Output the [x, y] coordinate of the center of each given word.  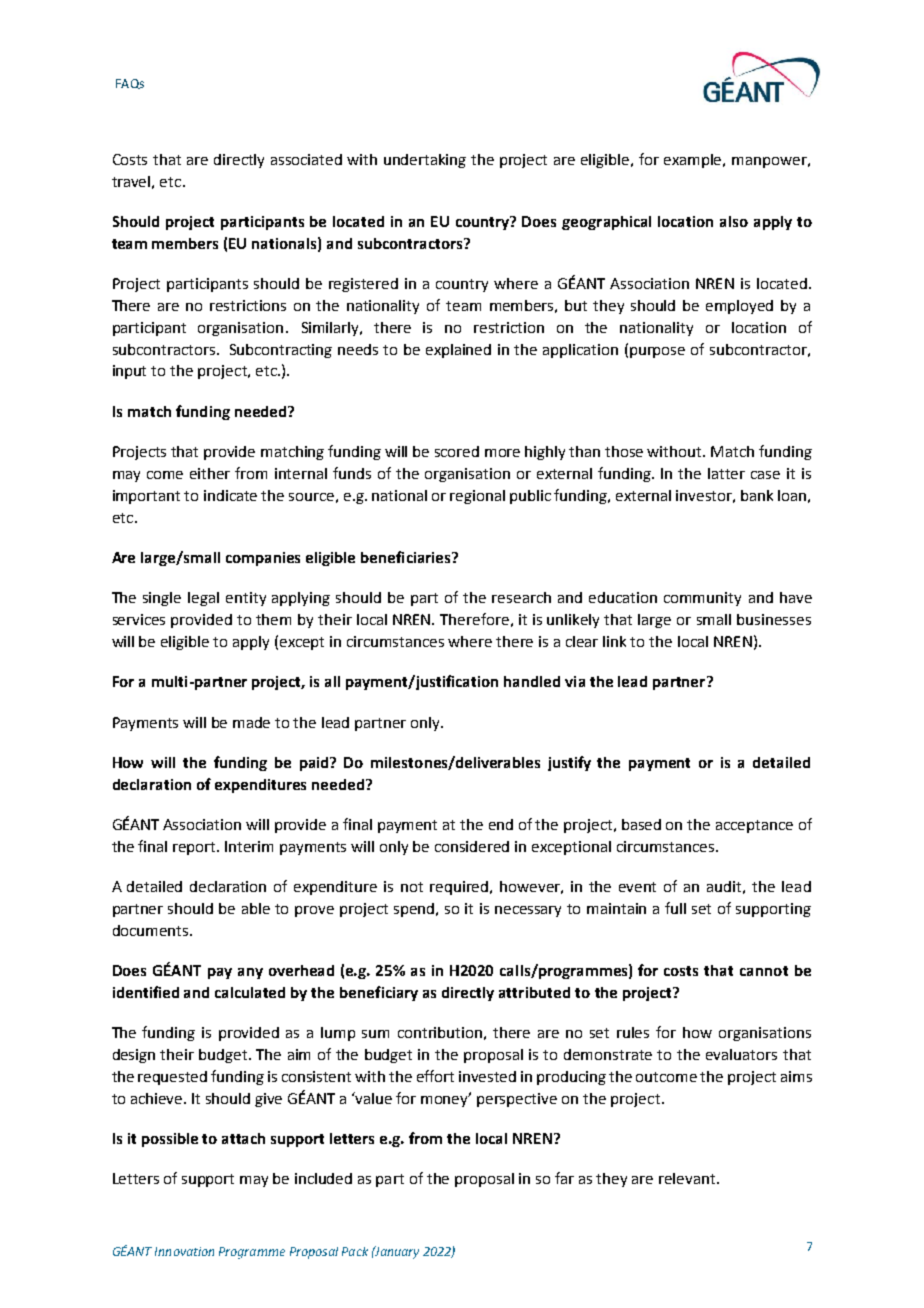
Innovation [184, 1251]
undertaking [425, 161]
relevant [688, 1178]
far [564, 1178]
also [734, 221]
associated [306, 159]
